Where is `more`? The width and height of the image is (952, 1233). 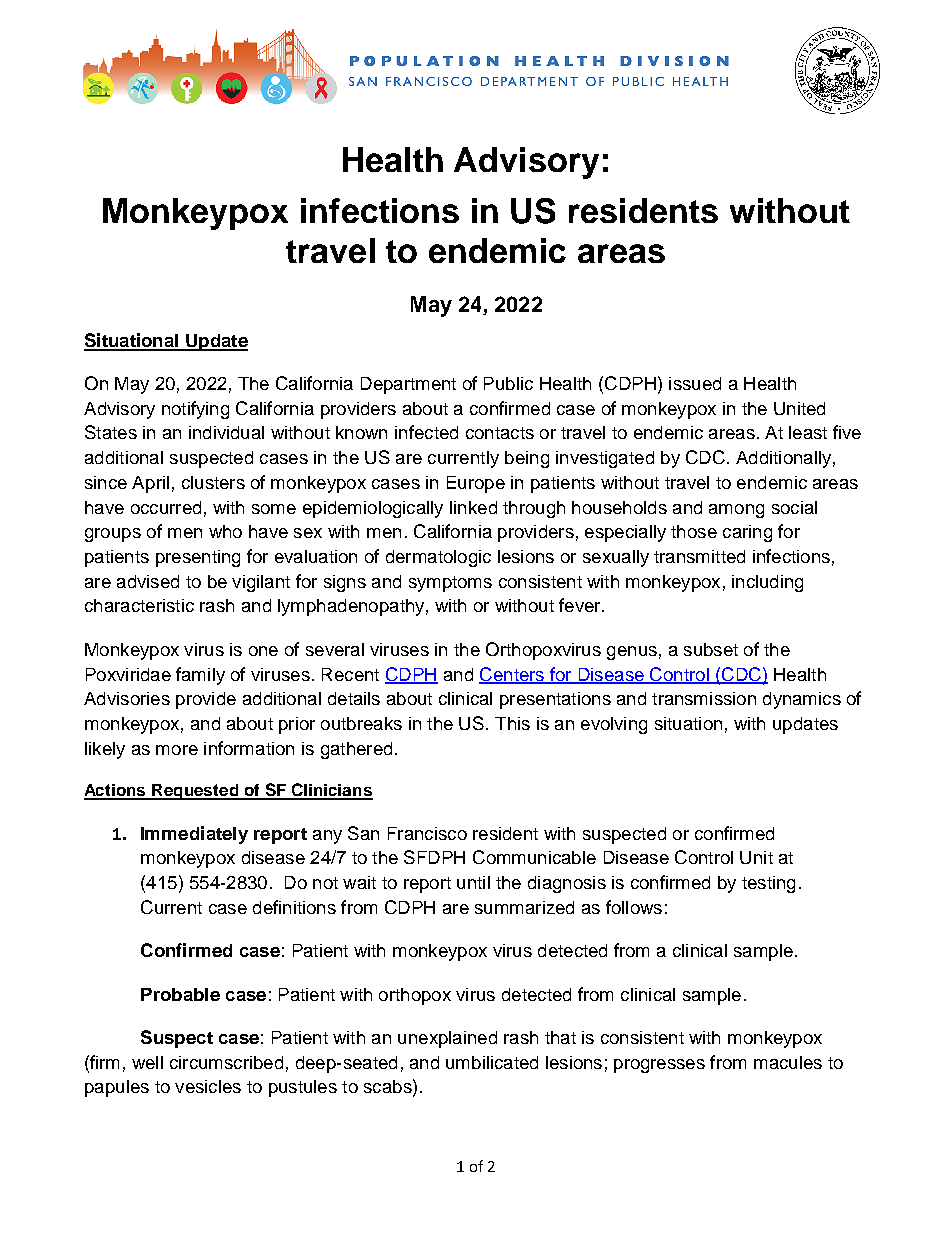
more is located at coordinates (177, 750).
